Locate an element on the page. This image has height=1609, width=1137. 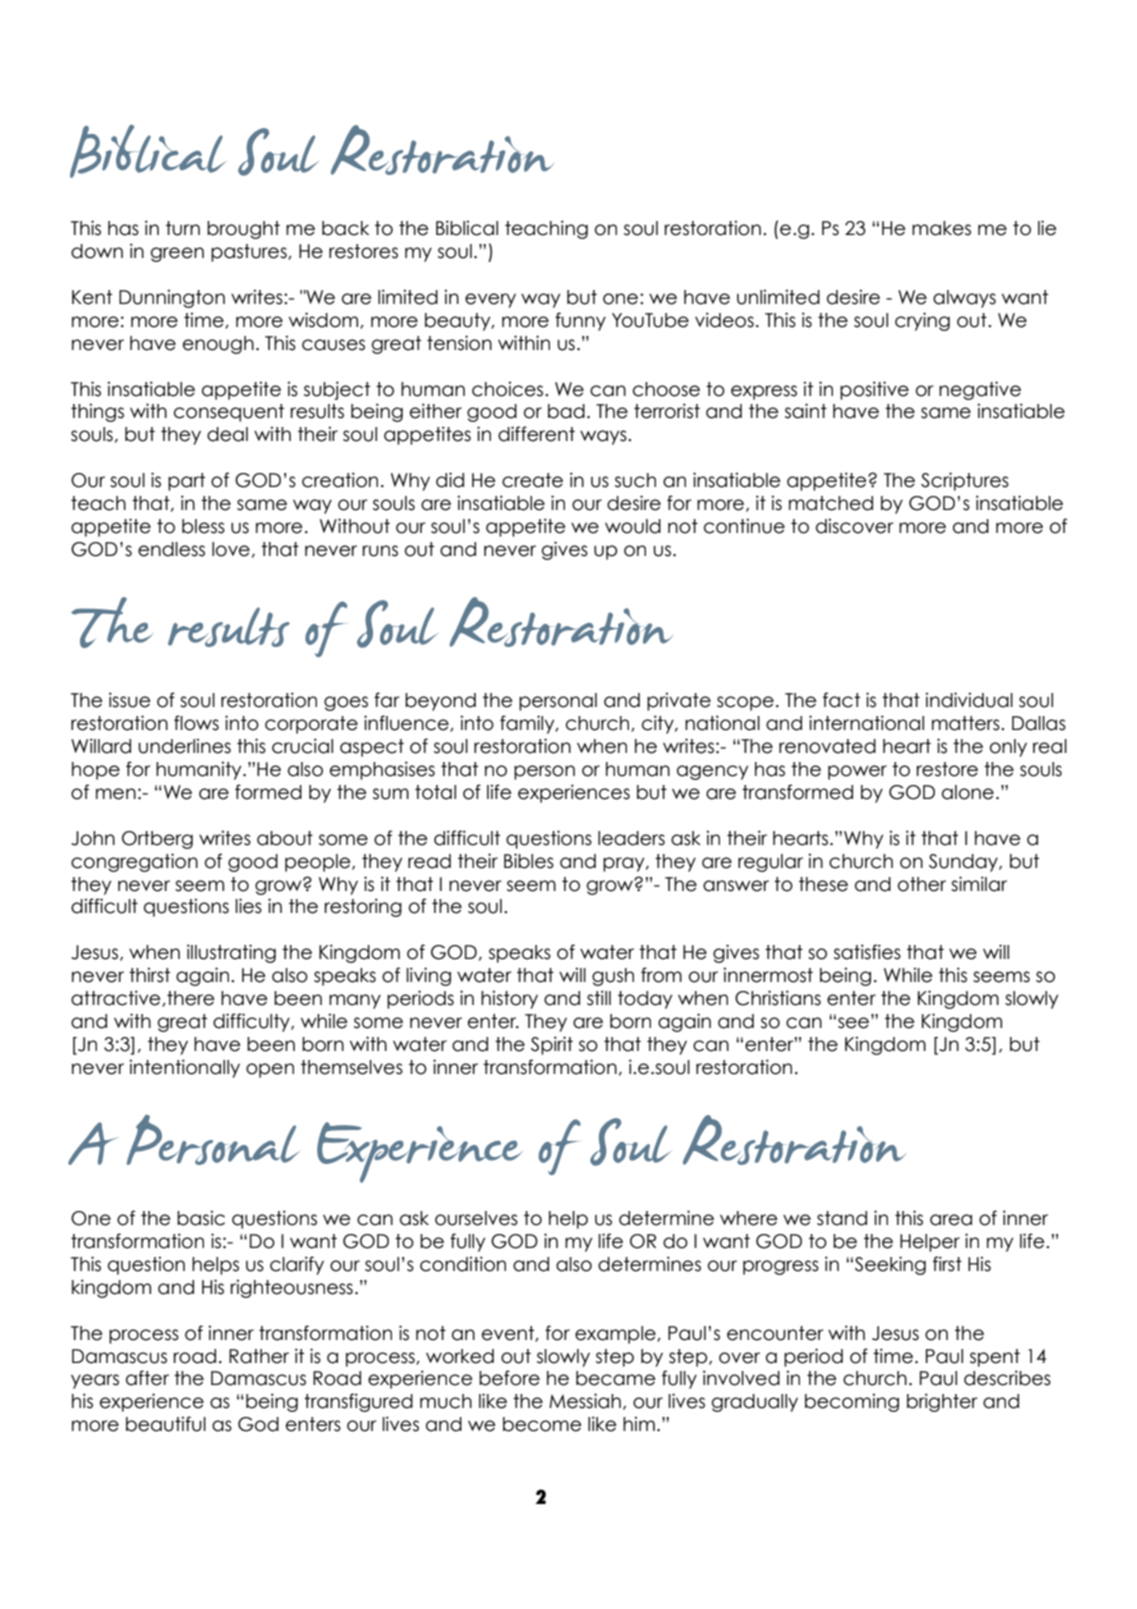
alone is located at coordinates (968, 792).
